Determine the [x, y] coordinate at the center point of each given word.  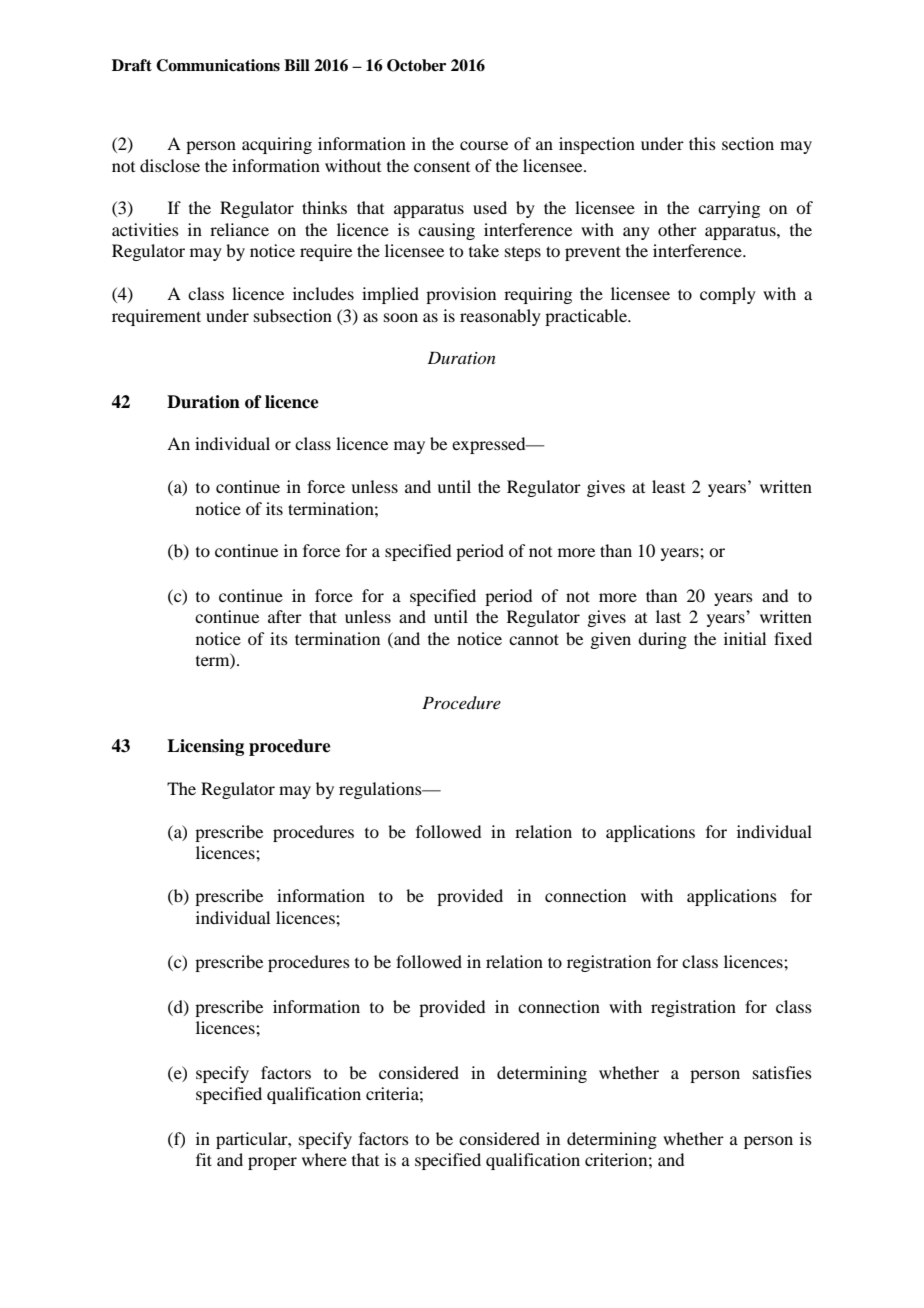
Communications [218, 65]
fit [204, 1159]
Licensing [205, 747]
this [702, 143]
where [324, 1159]
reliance [239, 229]
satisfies [782, 1072]
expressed [490, 445]
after [285, 616]
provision [461, 295]
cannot [534, 639]
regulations [381, 790]
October [416, 65]
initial [745, 638]
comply [728, 295]
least [668, 486]
